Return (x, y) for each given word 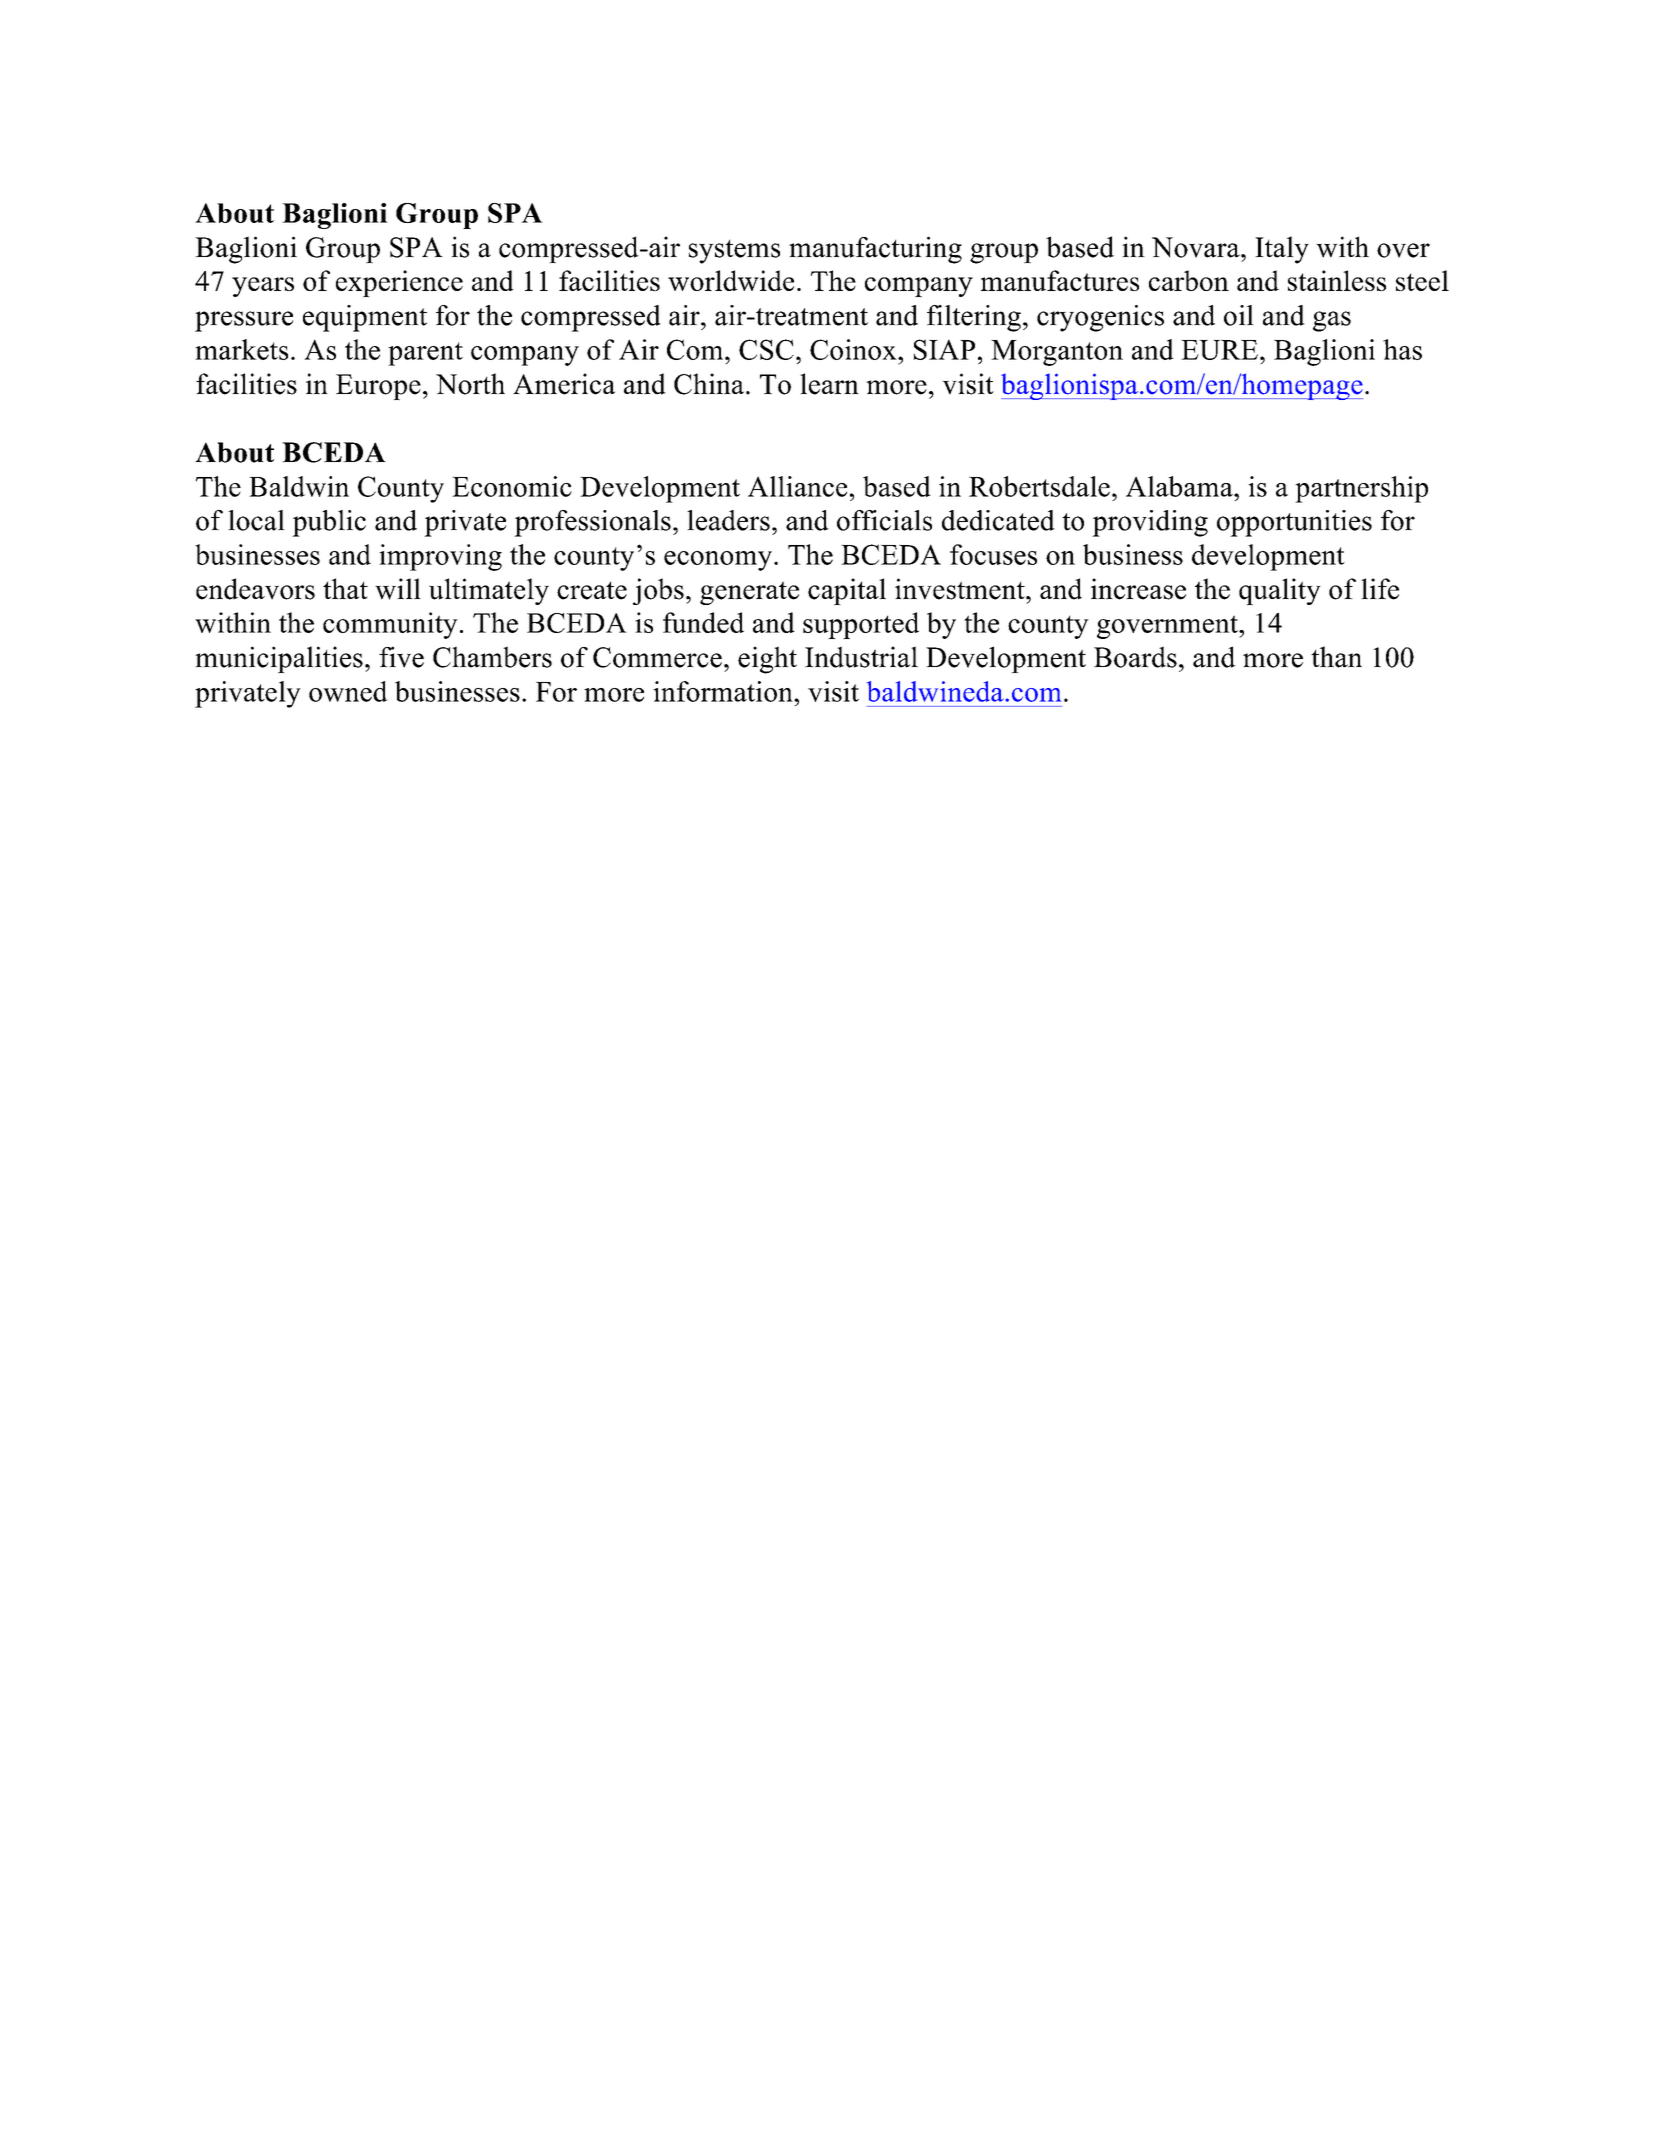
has (1402, 349)
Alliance (797, 486)
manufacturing (875, 250)
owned (348, 691)
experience (399, 283)
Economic (512, 486)
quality (1280, 591)
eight (767, 660)
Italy (1282, 250)
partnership (1361, 489)
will (398, 589)
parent (425, 354)
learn (829, 384)
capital (847, 591)
